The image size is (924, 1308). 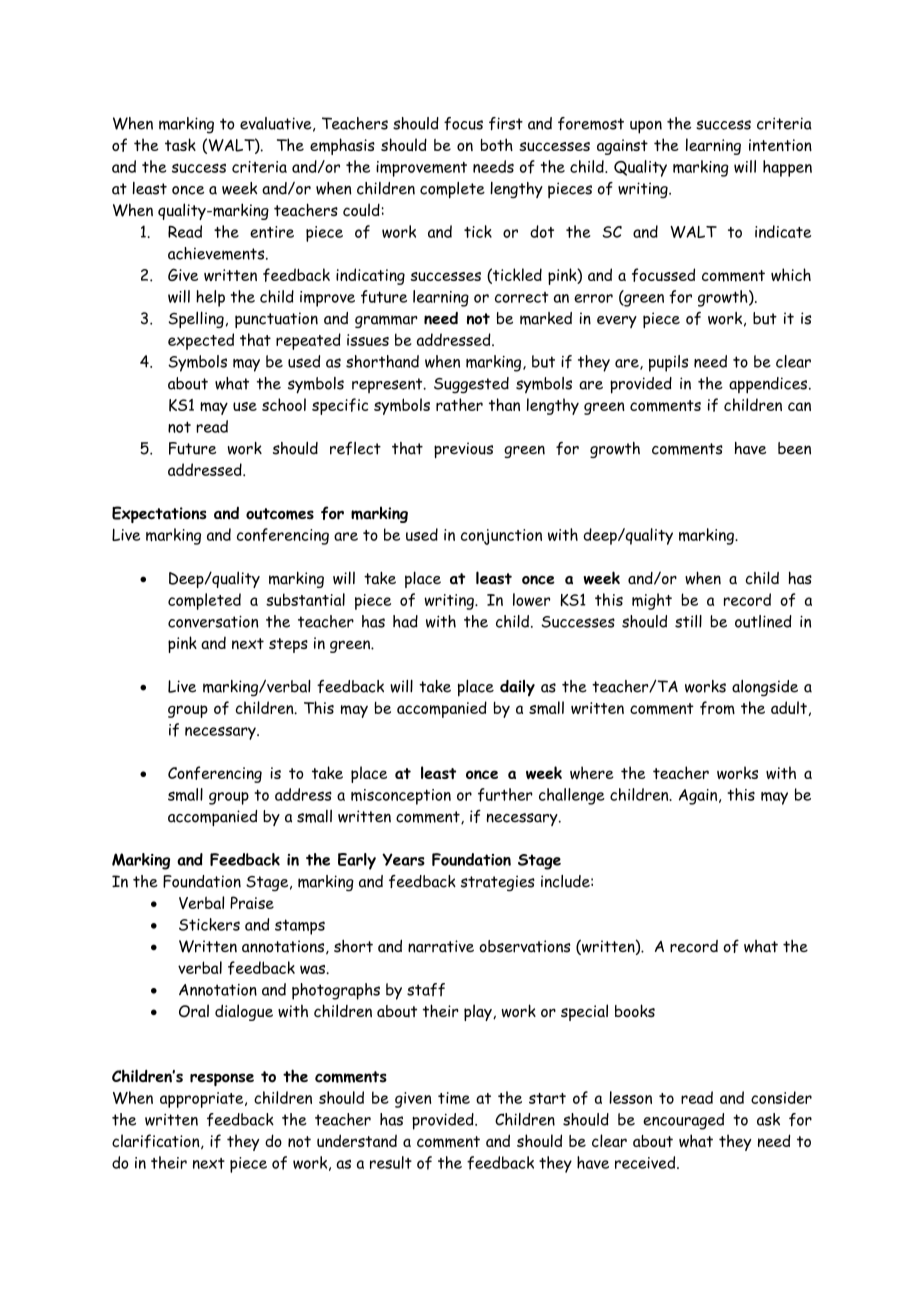 I want to click on daily, so click(x=517, y=688).
